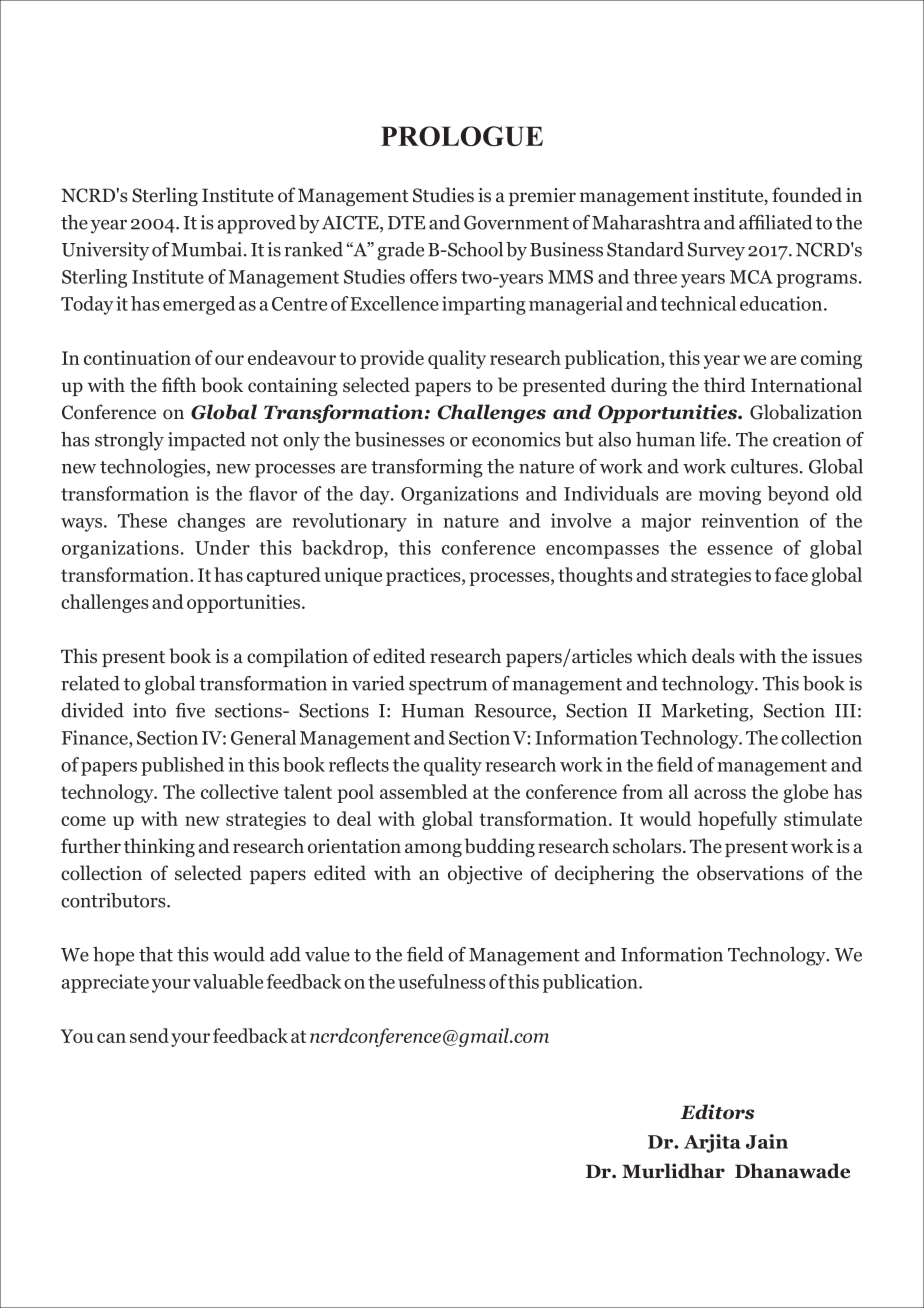  Describe the element at coordinates (462, 136) in the image. I see `PROLOGUE` at that location.
